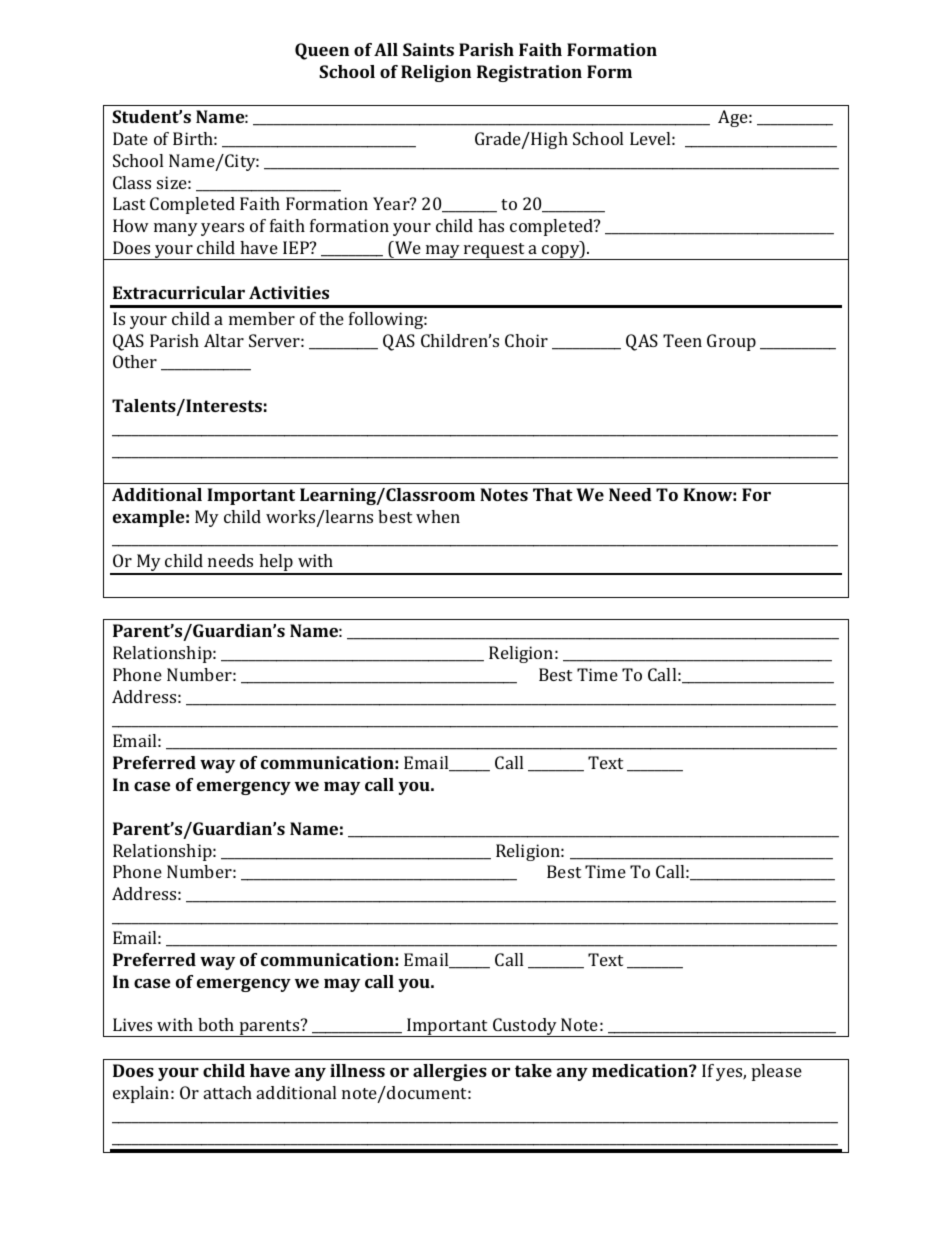 The height and width of the document is (1233, 952). I want to click on attach, so click(228, 1092).
